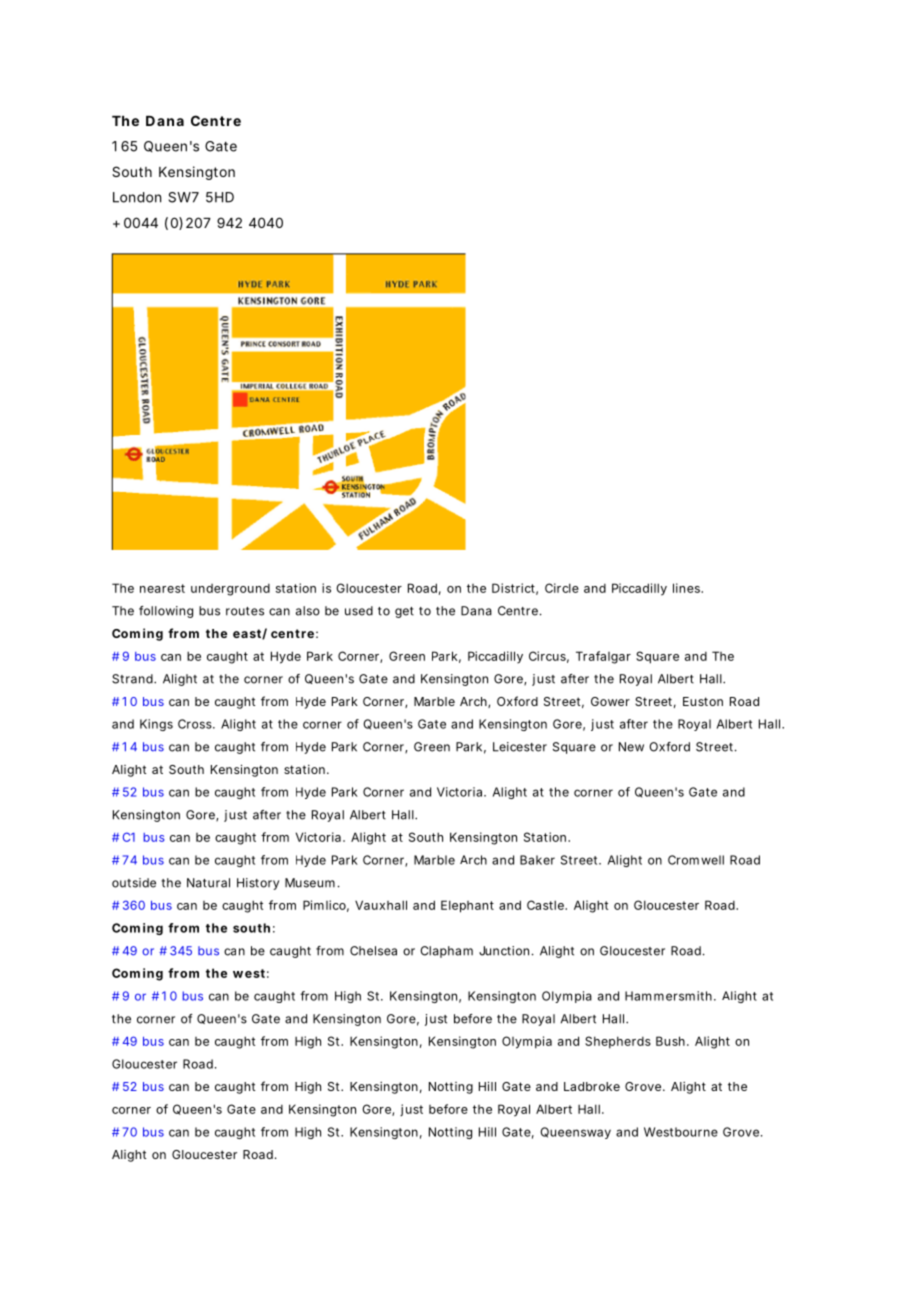  Describe the element at coordinates (603, 657) in the screenshot. I see `Trafalgar` at that location.
